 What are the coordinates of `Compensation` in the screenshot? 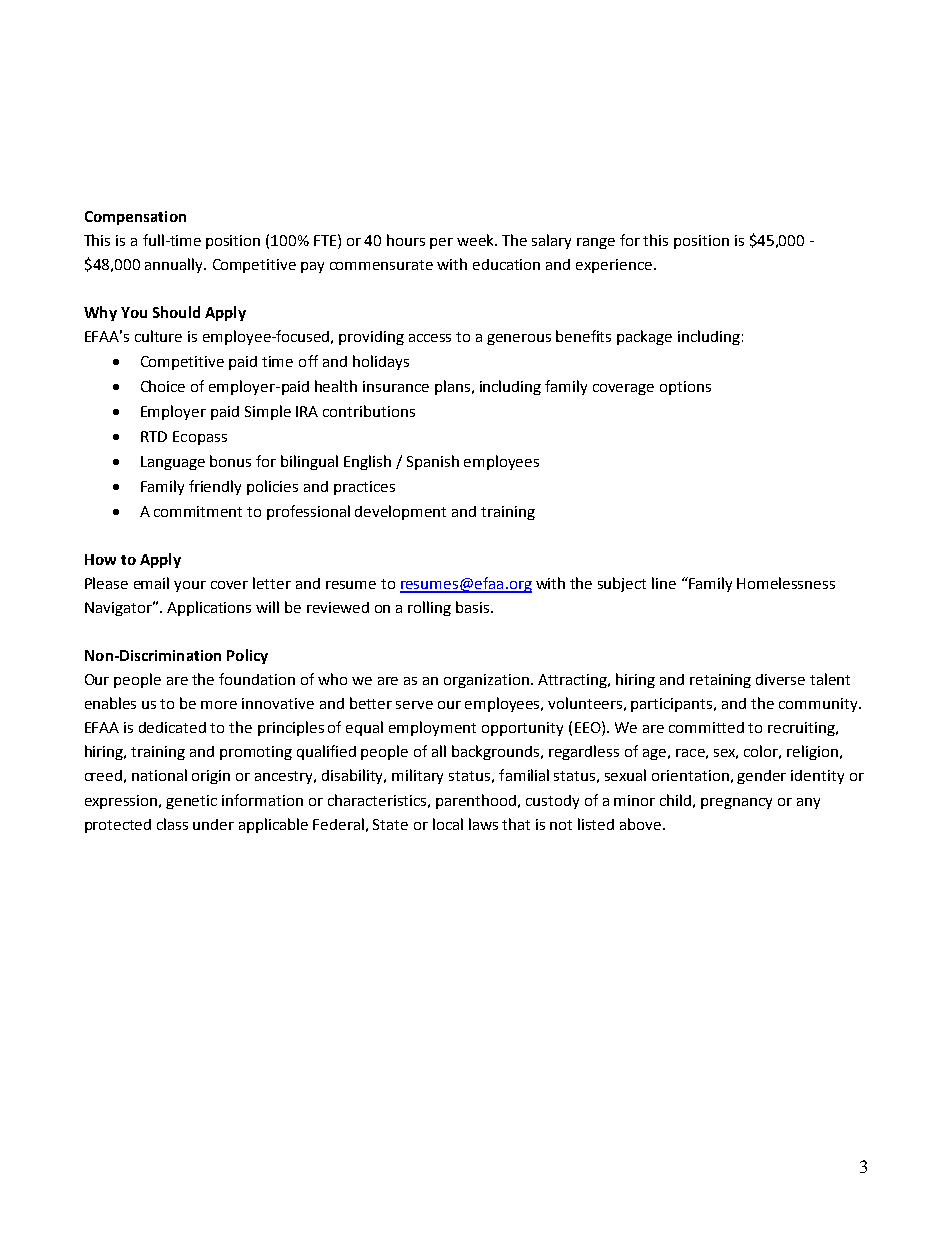 It's located at (135, 218).
